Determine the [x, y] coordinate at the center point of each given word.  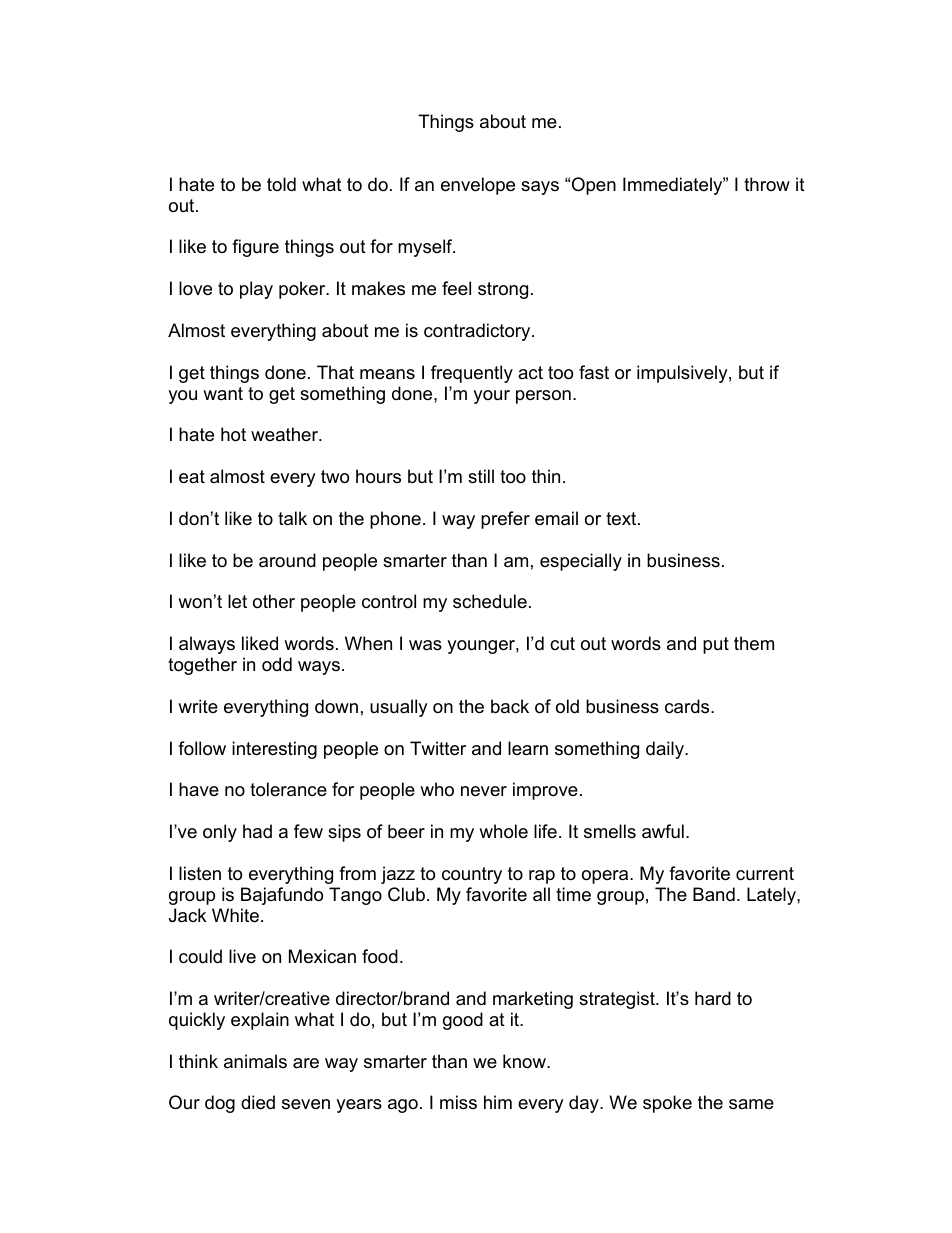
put [716, 645]
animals [255, 1061]
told [281, 184]
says [540, 188]
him [498, 1102]
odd [277, 664]
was [425, 645]
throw [767, 184]
